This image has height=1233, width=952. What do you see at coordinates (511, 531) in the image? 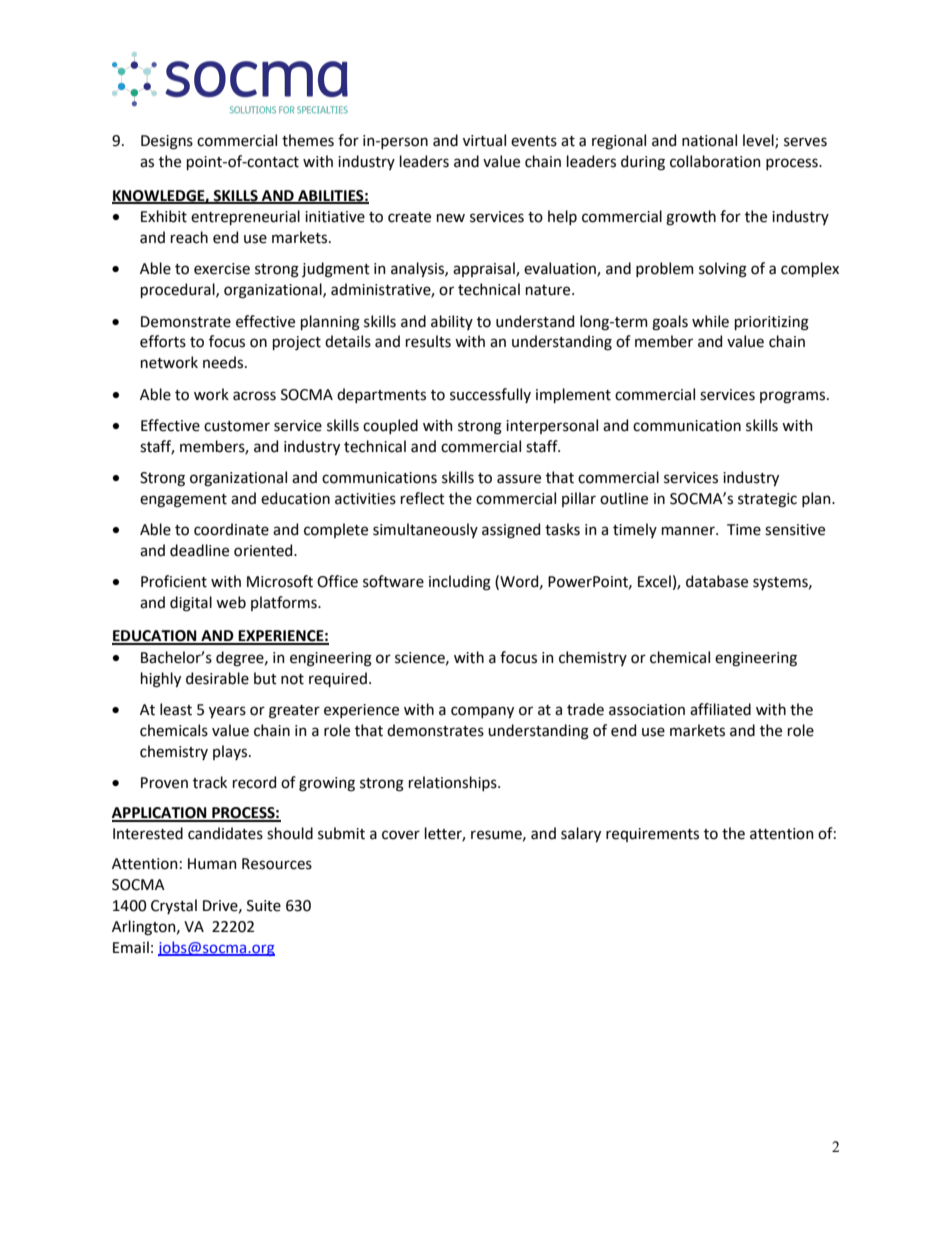
I see `assigned` at bounding box center [511, 531].
